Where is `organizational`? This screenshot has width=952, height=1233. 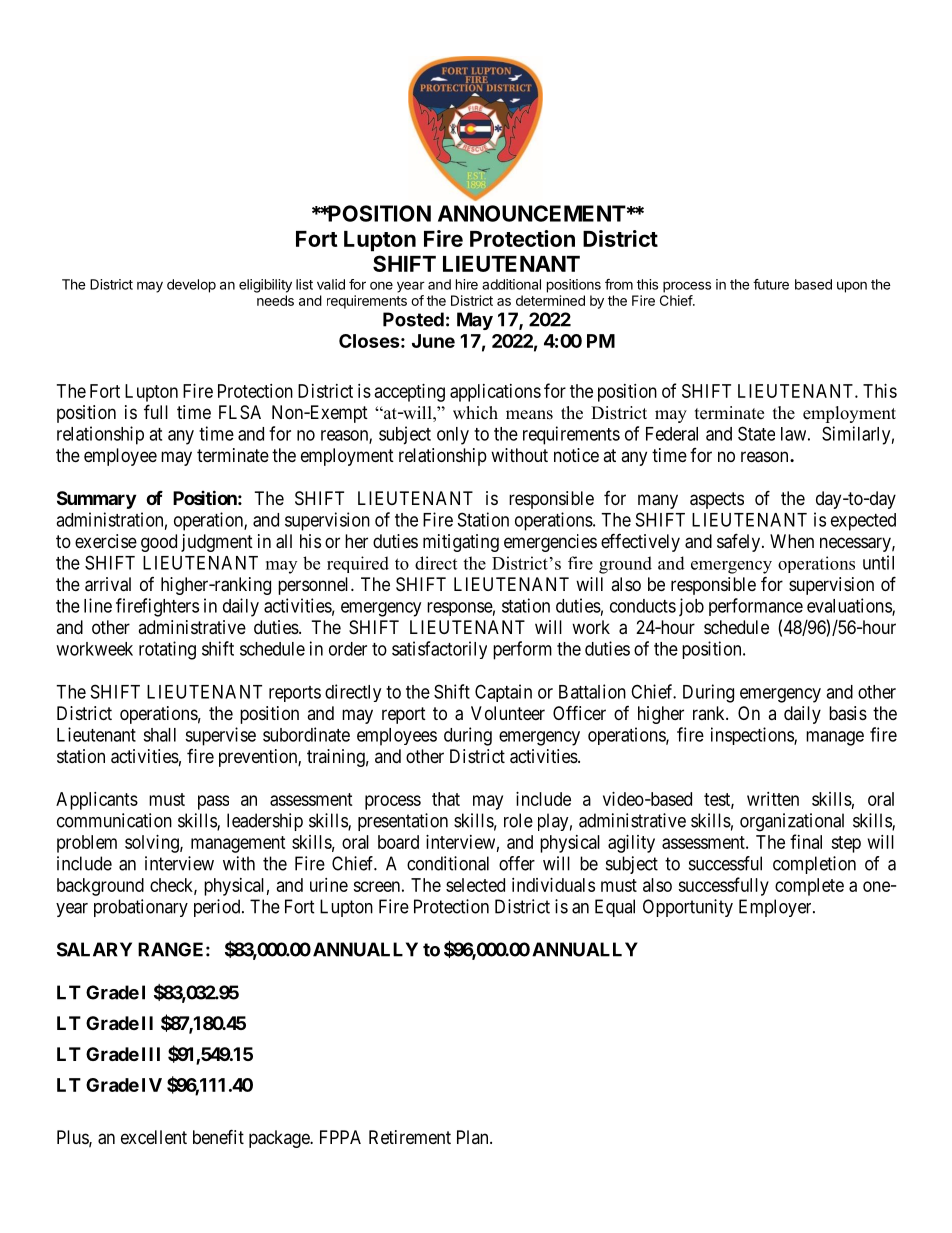
organizational is located at coordinates (792, 822).
